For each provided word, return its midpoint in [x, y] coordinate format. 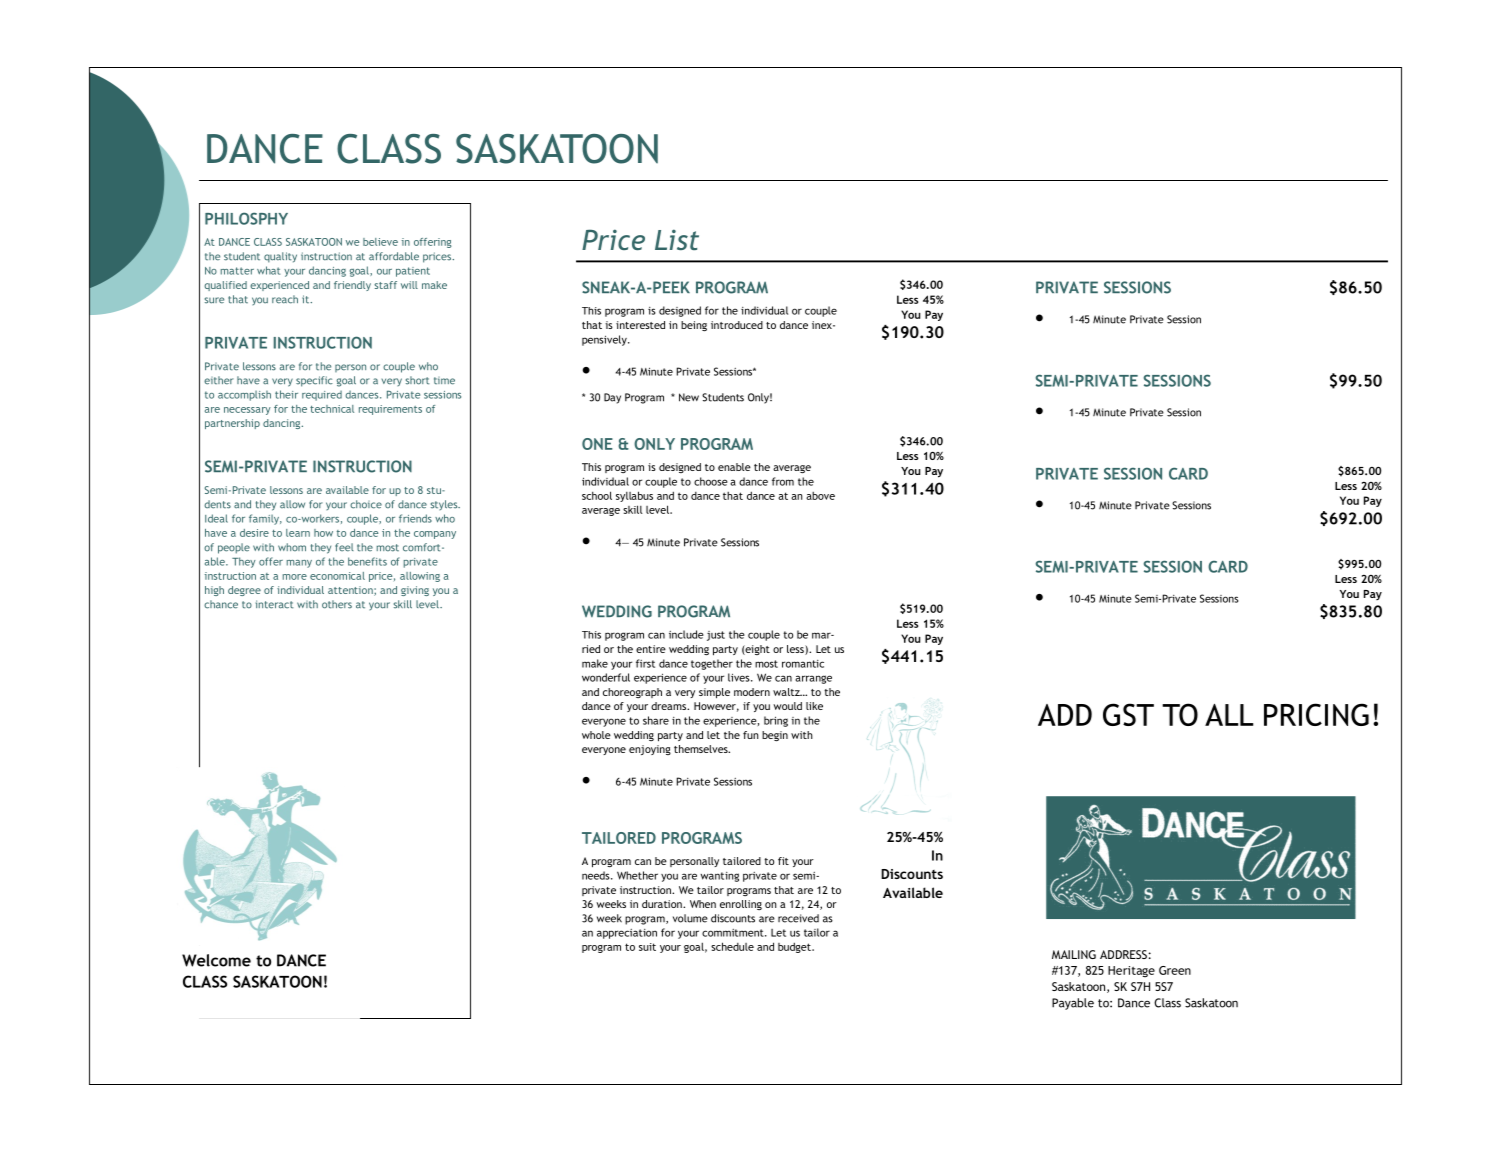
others [337, 604]
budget [795, 947]
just [716, 636]
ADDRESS [1123, 954]
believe [380, 242]
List [677, 239]
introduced [737, 325]
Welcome [216, 960]
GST [1128, 714]
